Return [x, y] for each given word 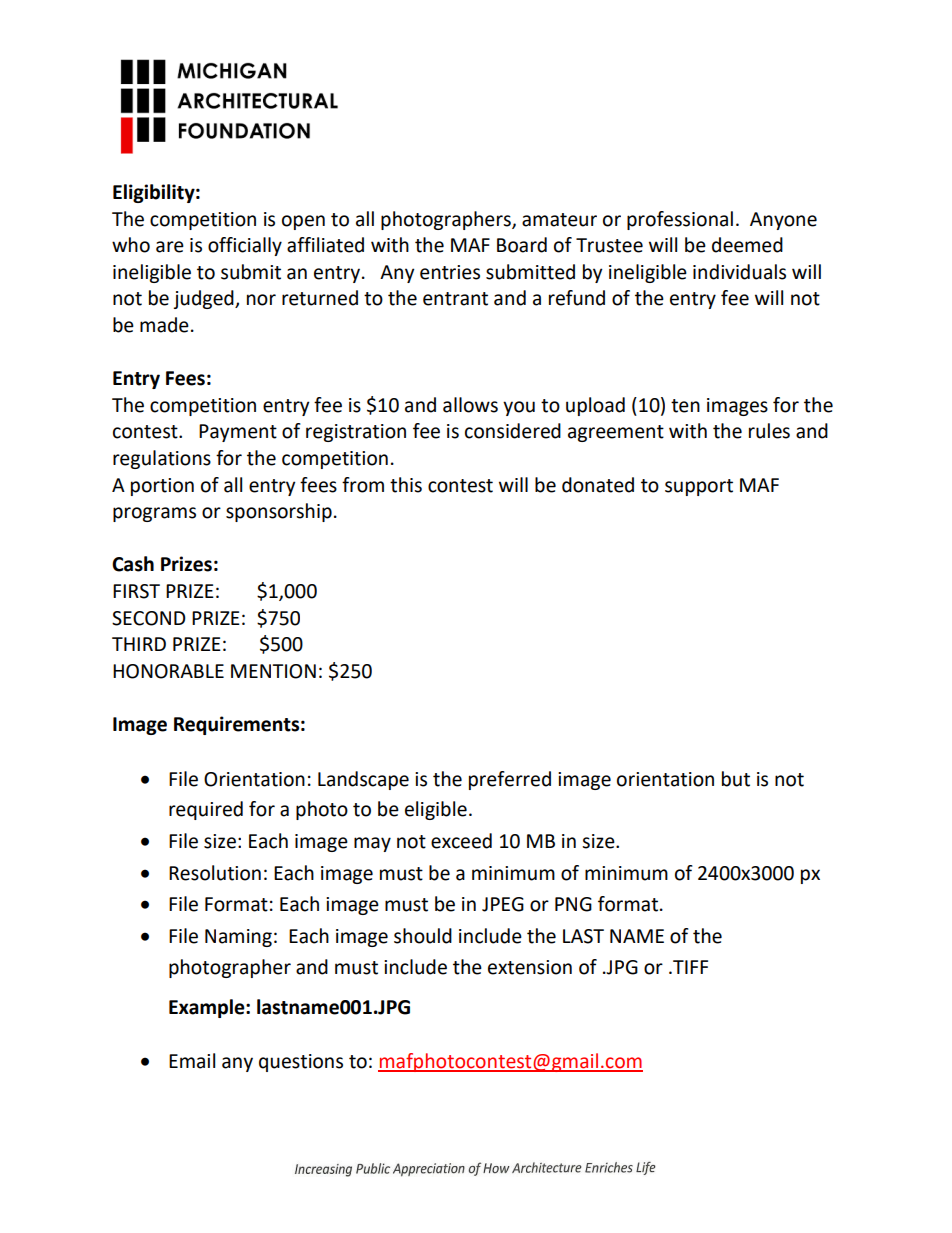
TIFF [689, 967]
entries [450, 272]
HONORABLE [168, 671]
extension [530, 967]
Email [192, 1061]
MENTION [273, 671]
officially [245, 246]
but [736, 779]
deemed [747, 245]
